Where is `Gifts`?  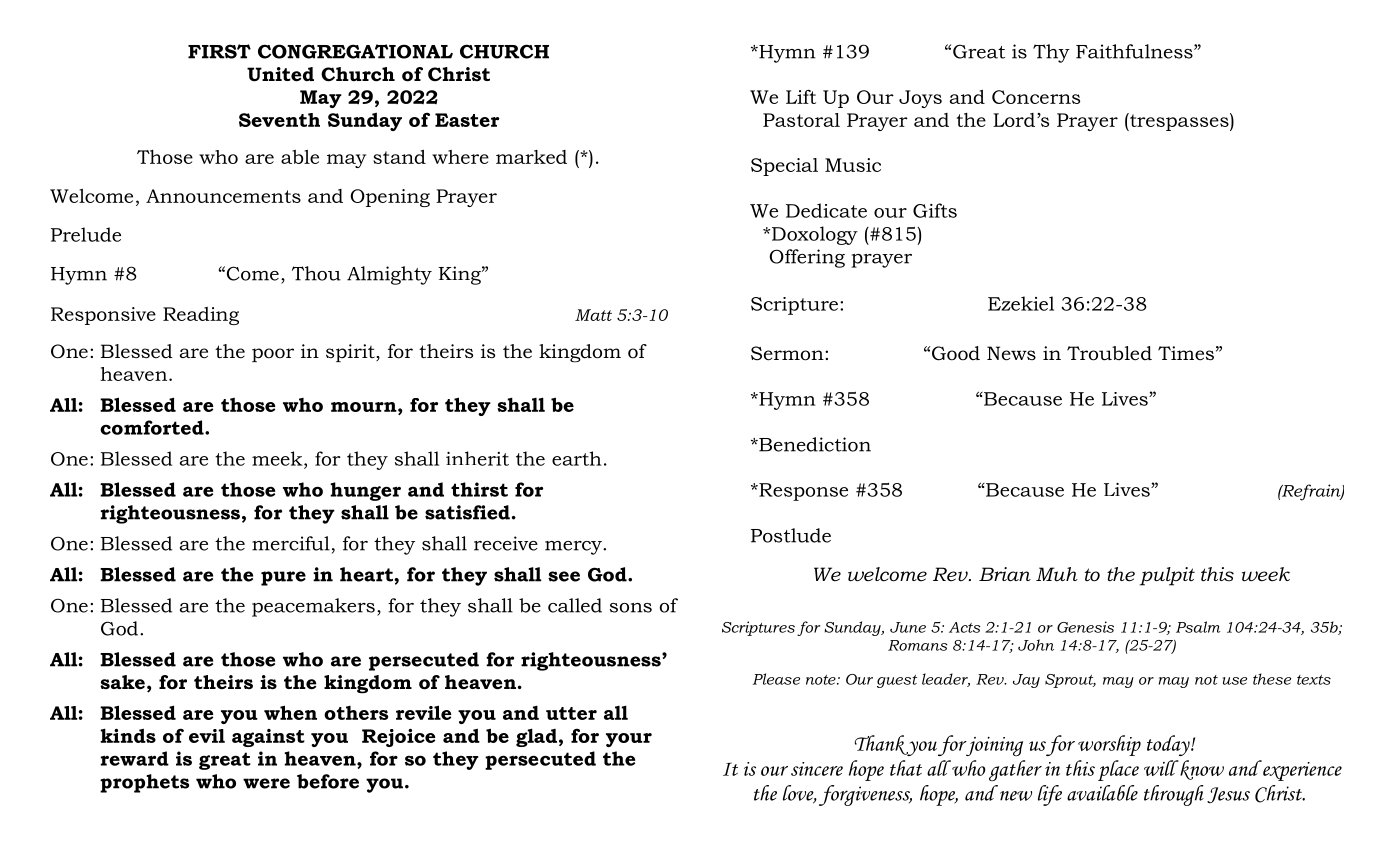
Gifts is located at coordinates (935, 210).
